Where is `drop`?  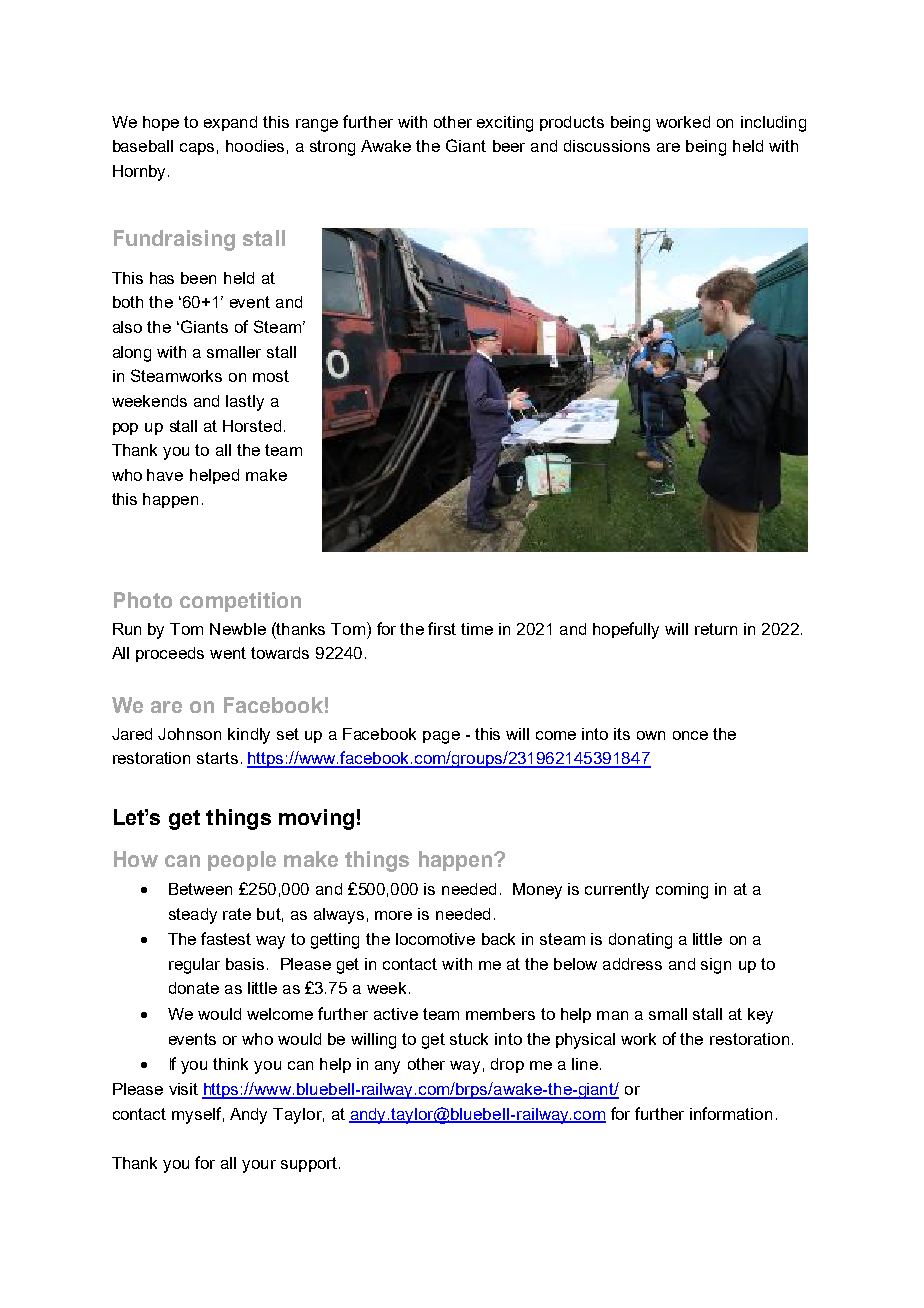
drop is located at coordinates (507, 1065).
